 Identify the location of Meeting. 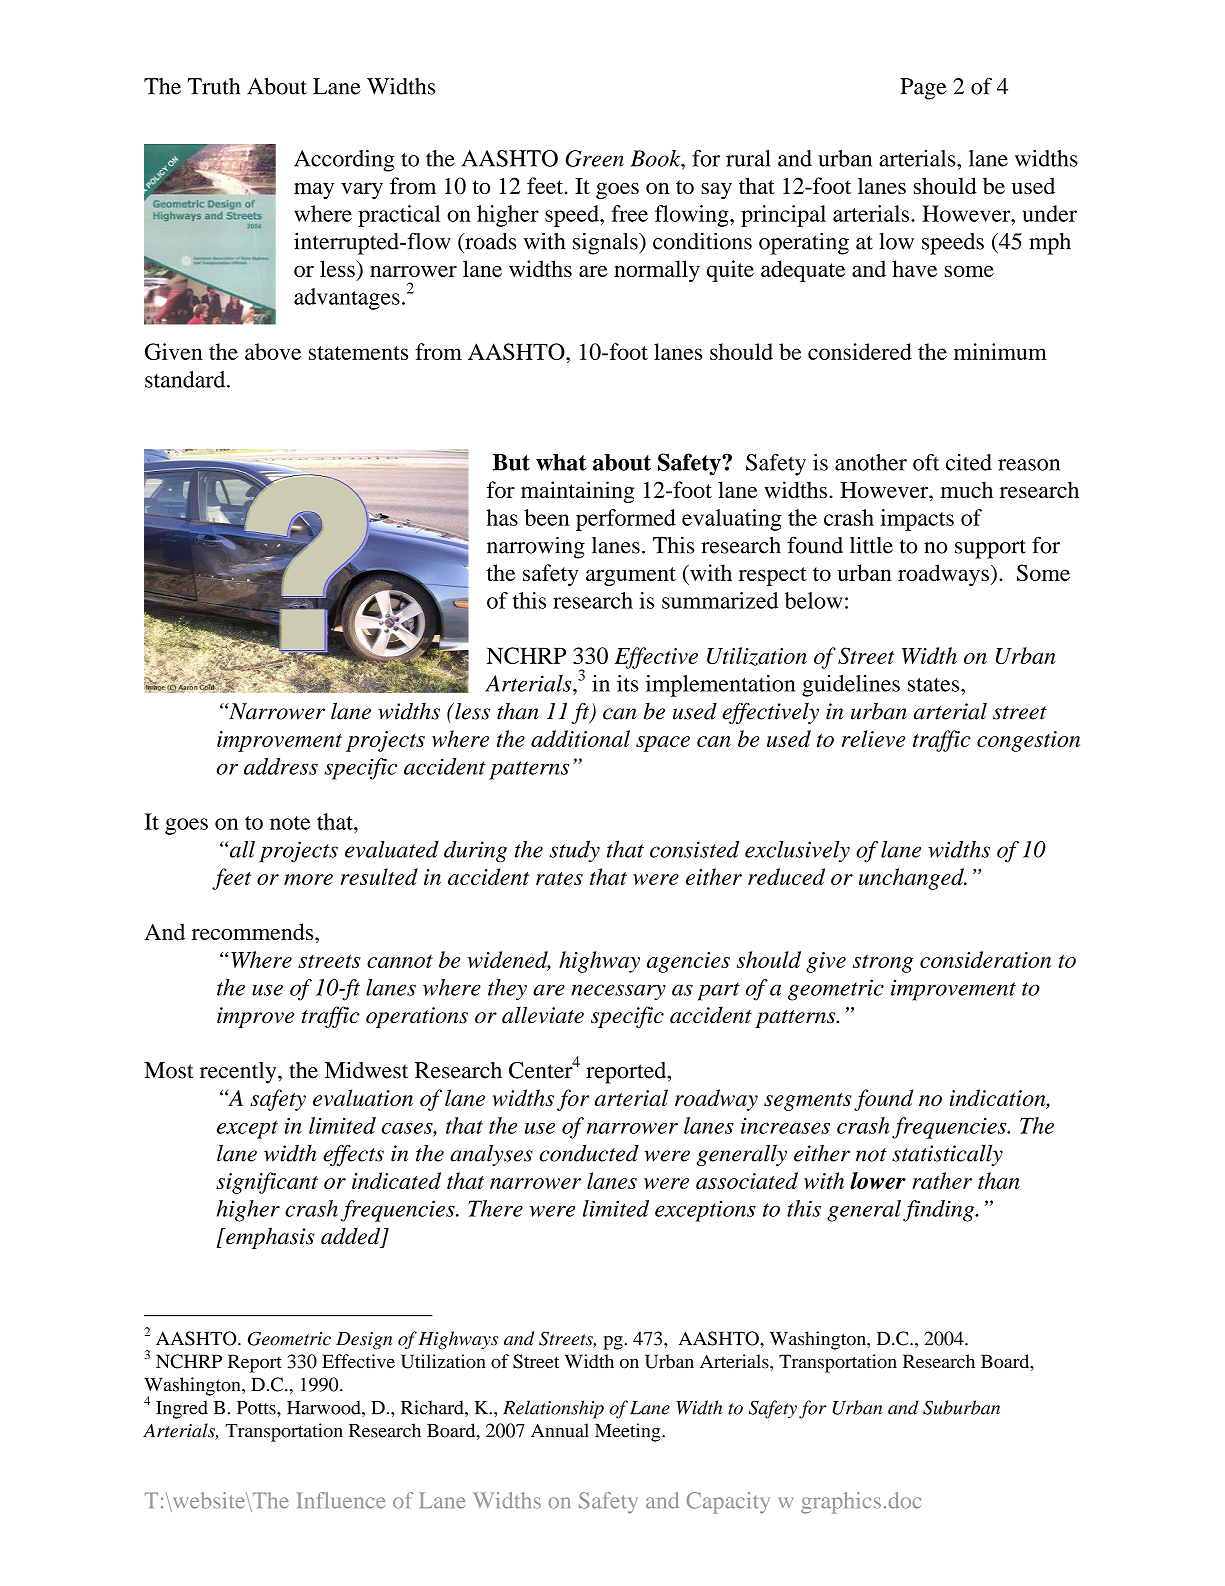
(629, 1432).
